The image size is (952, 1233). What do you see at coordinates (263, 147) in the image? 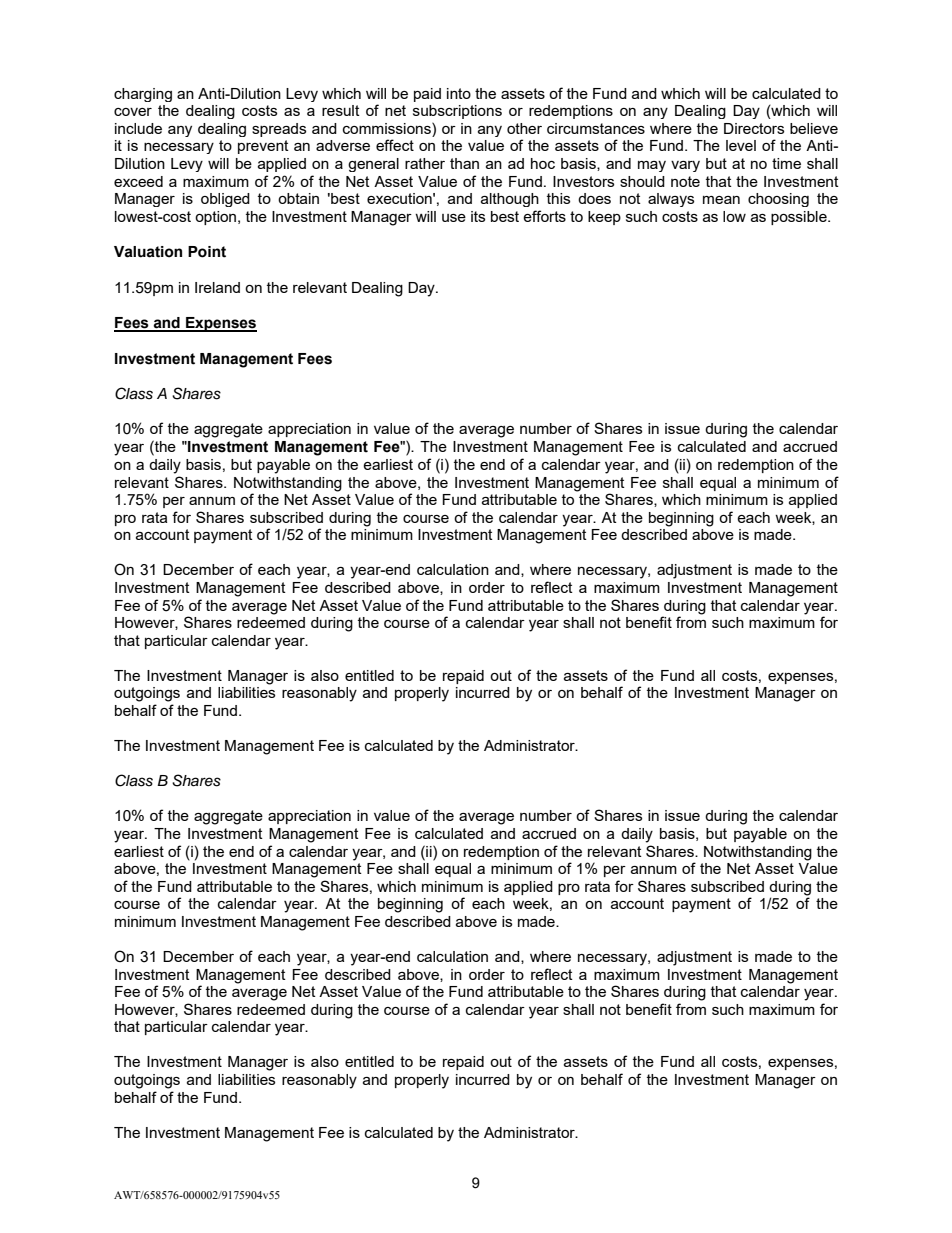
I see `prevent` at bounding box center [263, 147].
